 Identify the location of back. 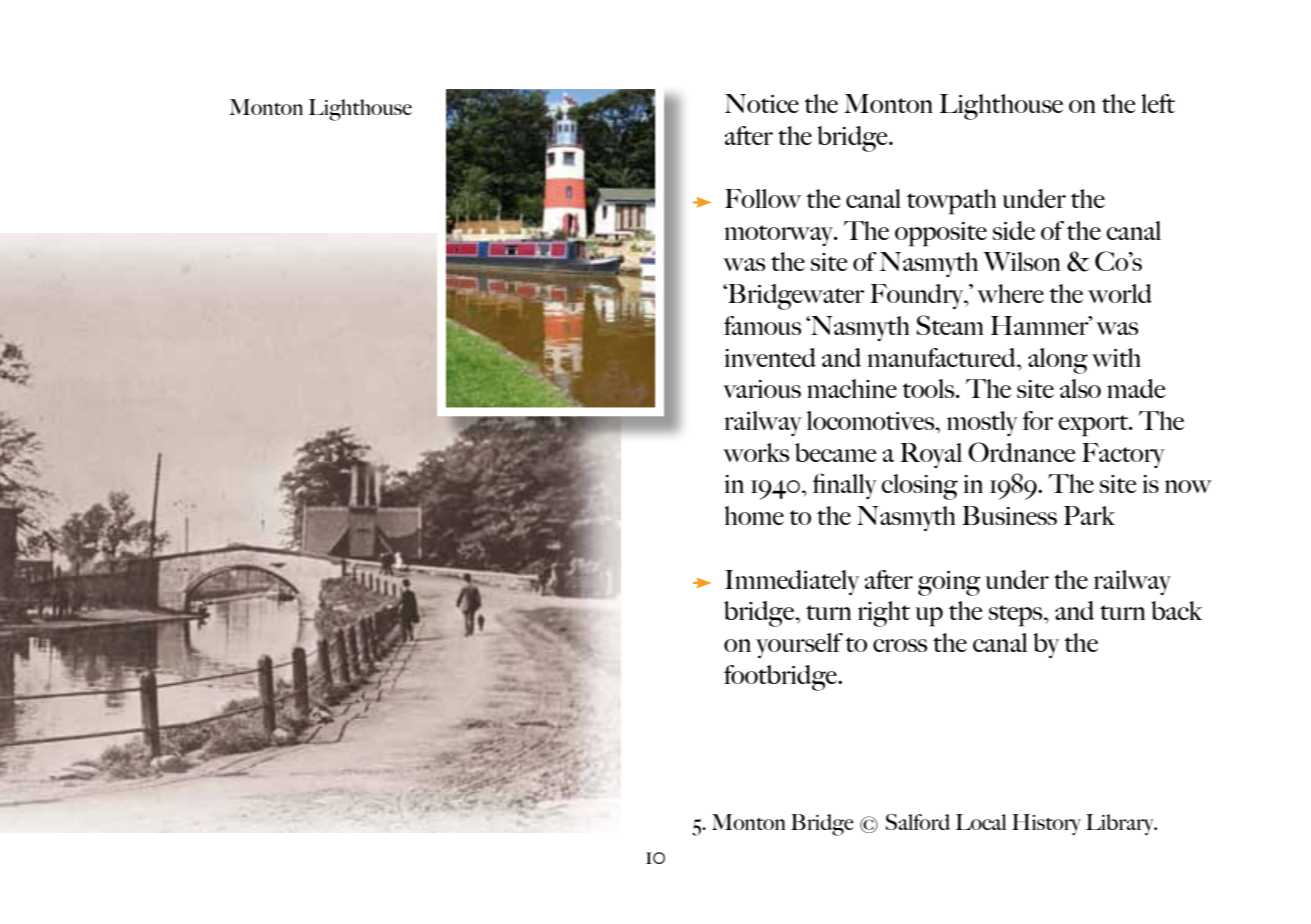
(1177, 610).
